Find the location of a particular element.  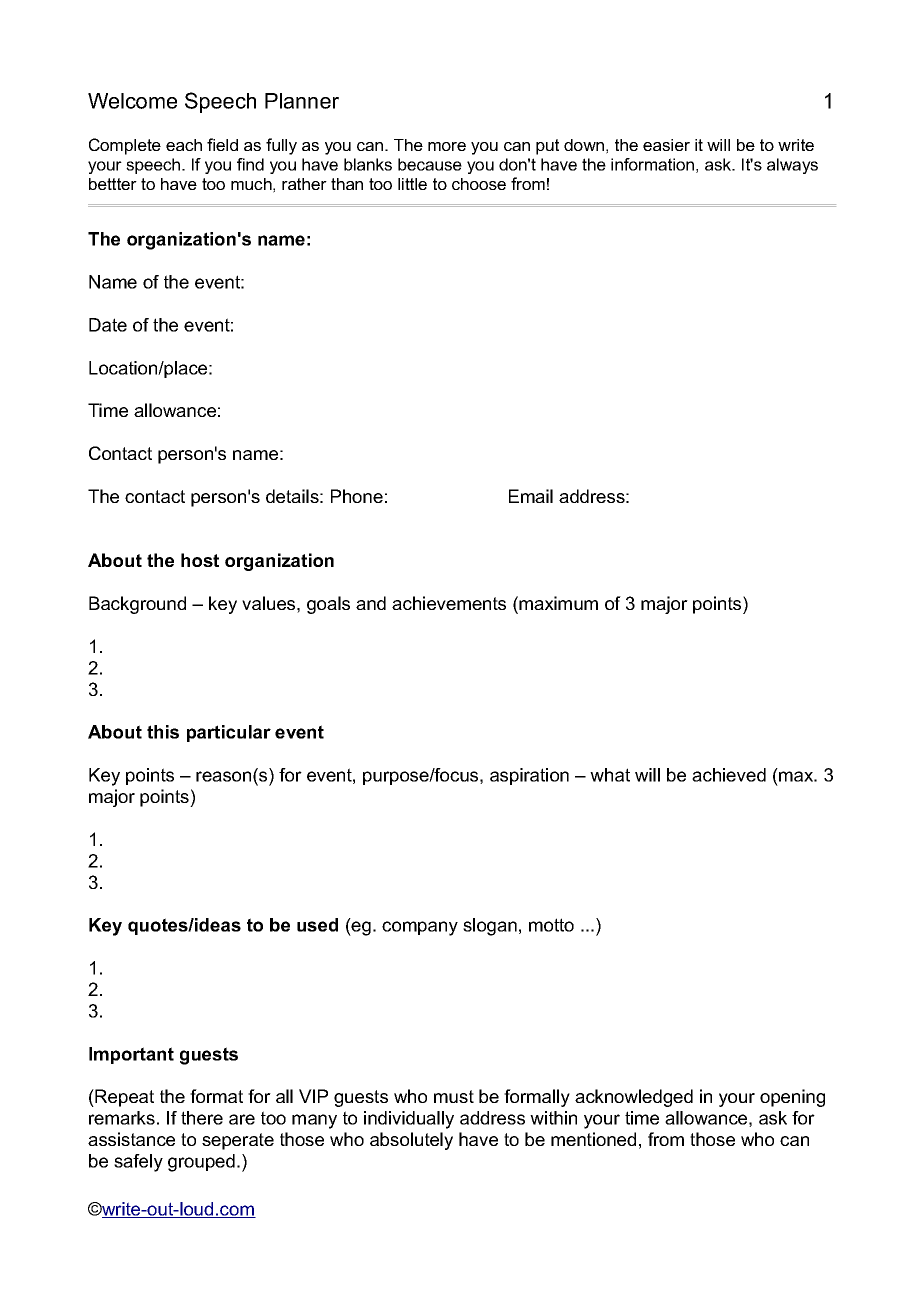

there is located at coordinates (202, 1118).
